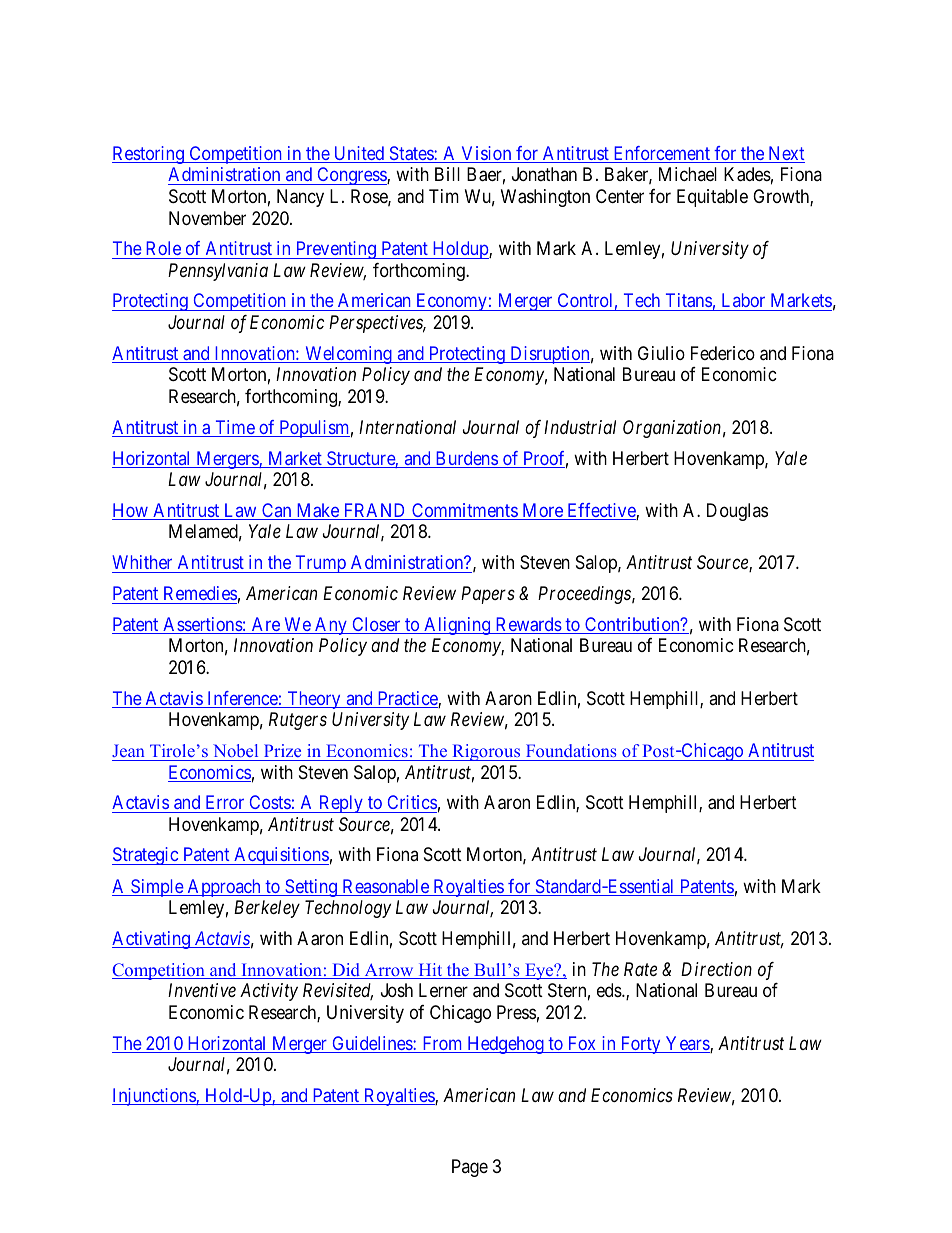 The width and height of the screenshot is (952, 1233). Describe the element at coordinates (224, 888) in the screenshot. I see `Approach` at that location.
